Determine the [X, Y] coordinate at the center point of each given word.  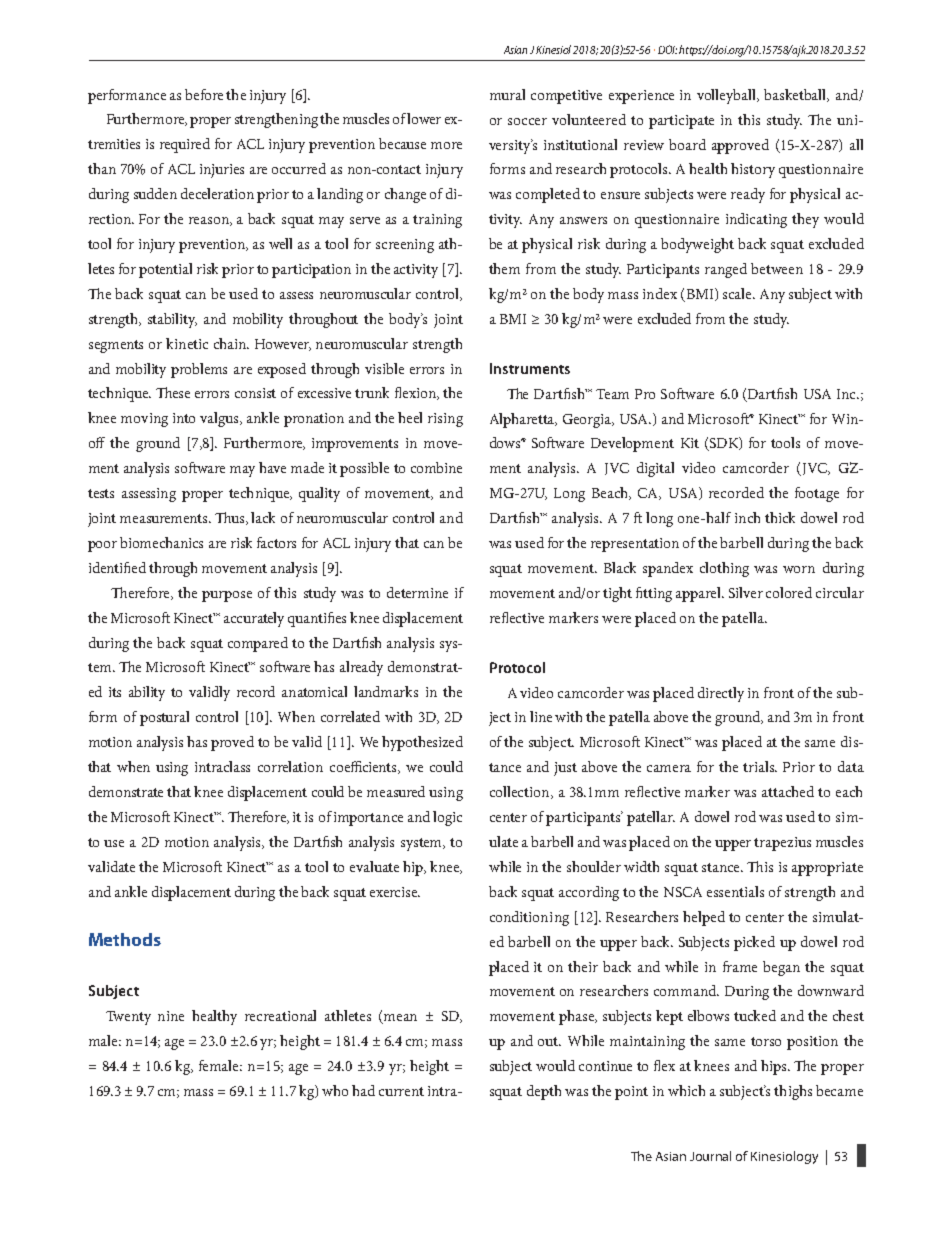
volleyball [728, 96]
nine [171, 1016]
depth [544, 1092]
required [185, 145]
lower [424, 118]
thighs [793, 1092]
